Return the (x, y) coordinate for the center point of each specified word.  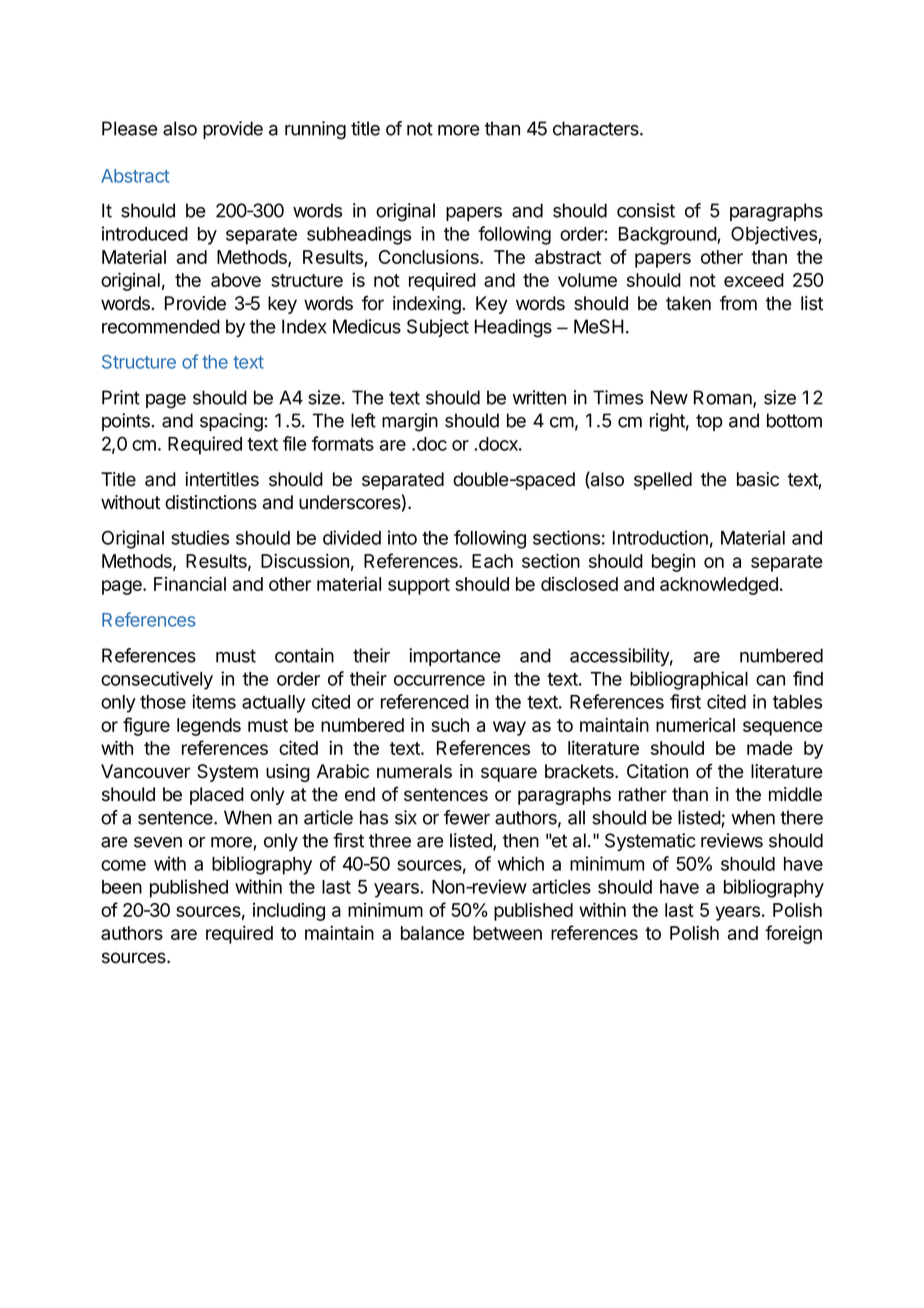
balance (433, 933)
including (289, 911)
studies (200, 537)
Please (130, 128)
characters (597, 128)
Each (492, 561)
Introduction (660, 537)
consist (646, 210)
